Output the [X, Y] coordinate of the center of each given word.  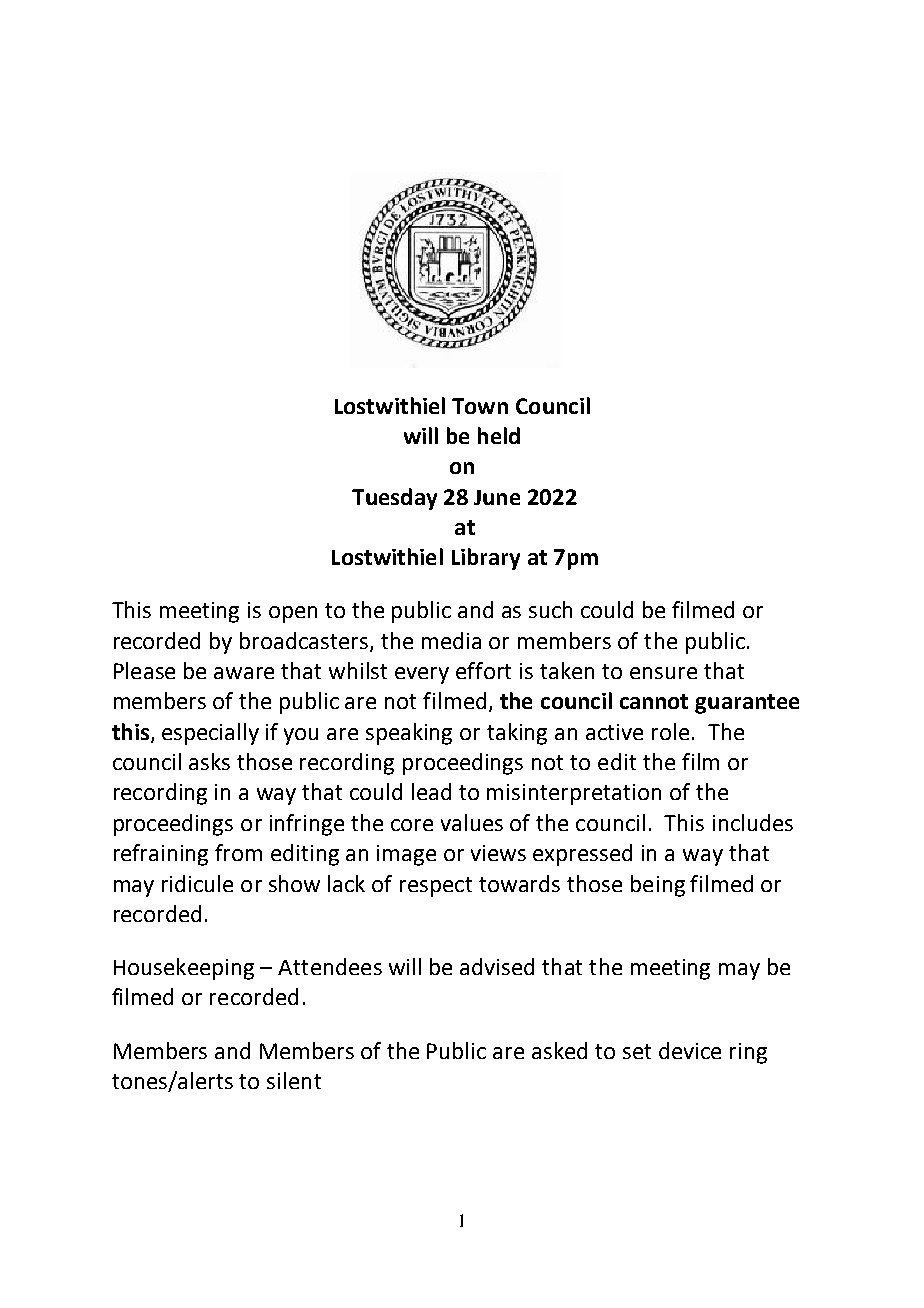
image [406, 855]
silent [294, 1080]
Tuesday [394, 499]
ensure [663, 673]
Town [480, 406]
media [451, 640]
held [499, 435]
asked [559, 1050]
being [658, 886]
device [690, 1050]
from [238, 852]
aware [244, 673]
